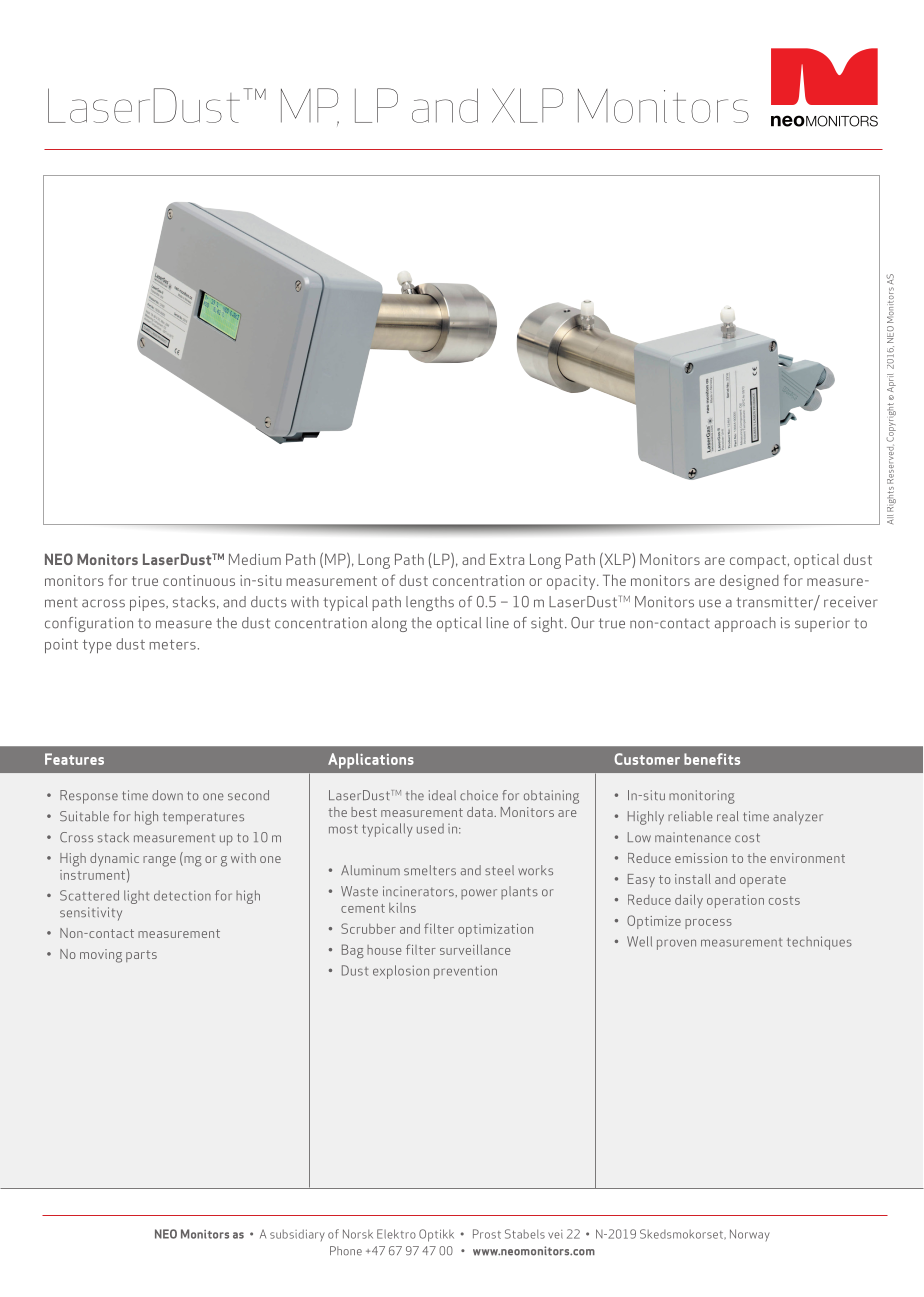  Describe the element at coordinates (442, 795) in the screenshot. I see `ideal` at that location.
